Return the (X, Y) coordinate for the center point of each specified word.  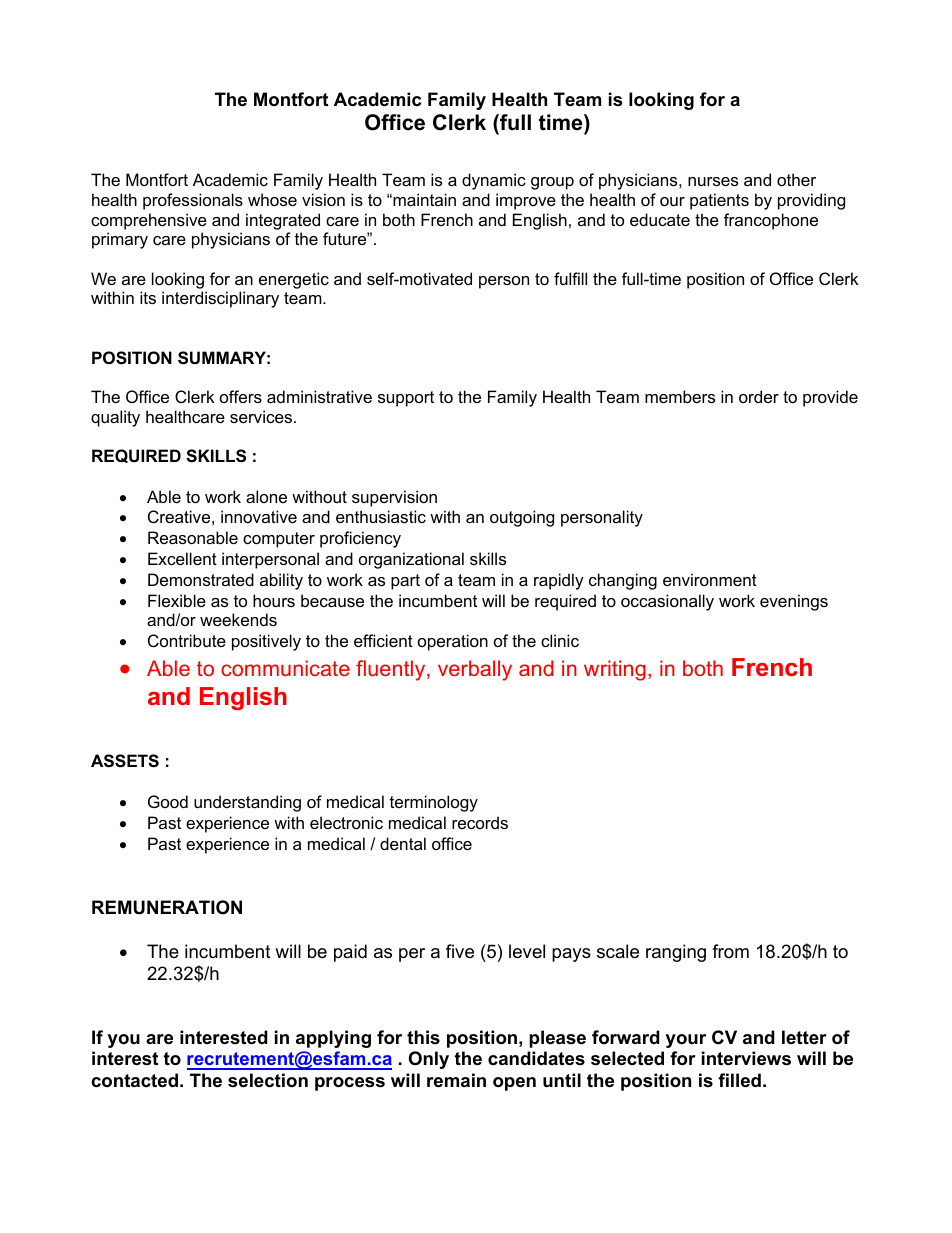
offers (241, 396)
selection (268, 1080)
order (759, 396)
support (406, 399)
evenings (794, 602)
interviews (746, 1058)
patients (719, 201)
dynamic (494, 181)
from (730, 951)
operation (453, 642)
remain (456, 1080)
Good (168, 801)
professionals (193, 201)
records (480, 822)
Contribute (187, 640)
